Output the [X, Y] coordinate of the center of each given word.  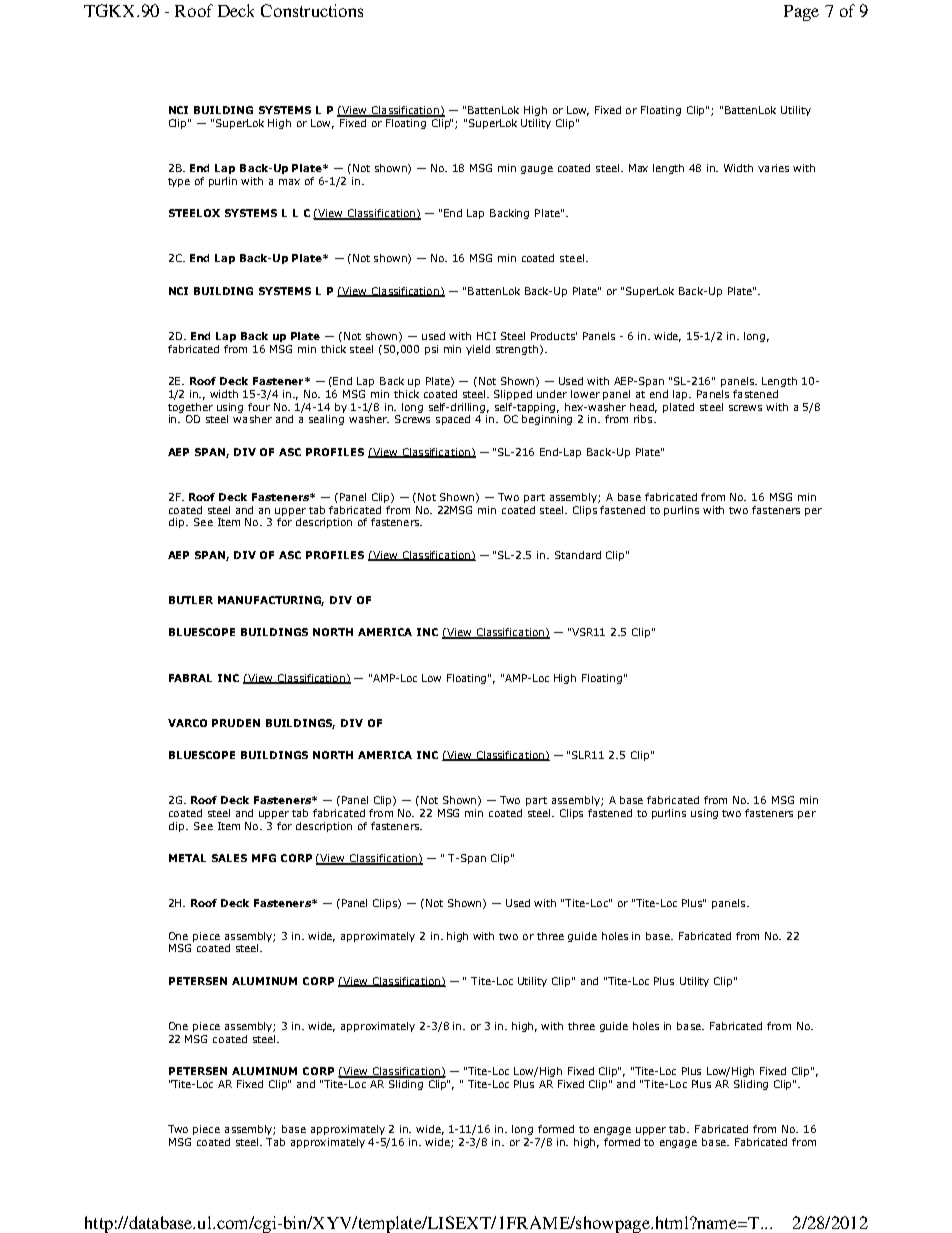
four [259, 407]
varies [773, 168]
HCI [486, 336]
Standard [578, 555]
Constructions [312, 10]
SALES [229, 858]
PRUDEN [236, 723]
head [643, 408]
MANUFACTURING [271, 601]
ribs [644, 419]
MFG [264, 858]
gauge [537, 170]
